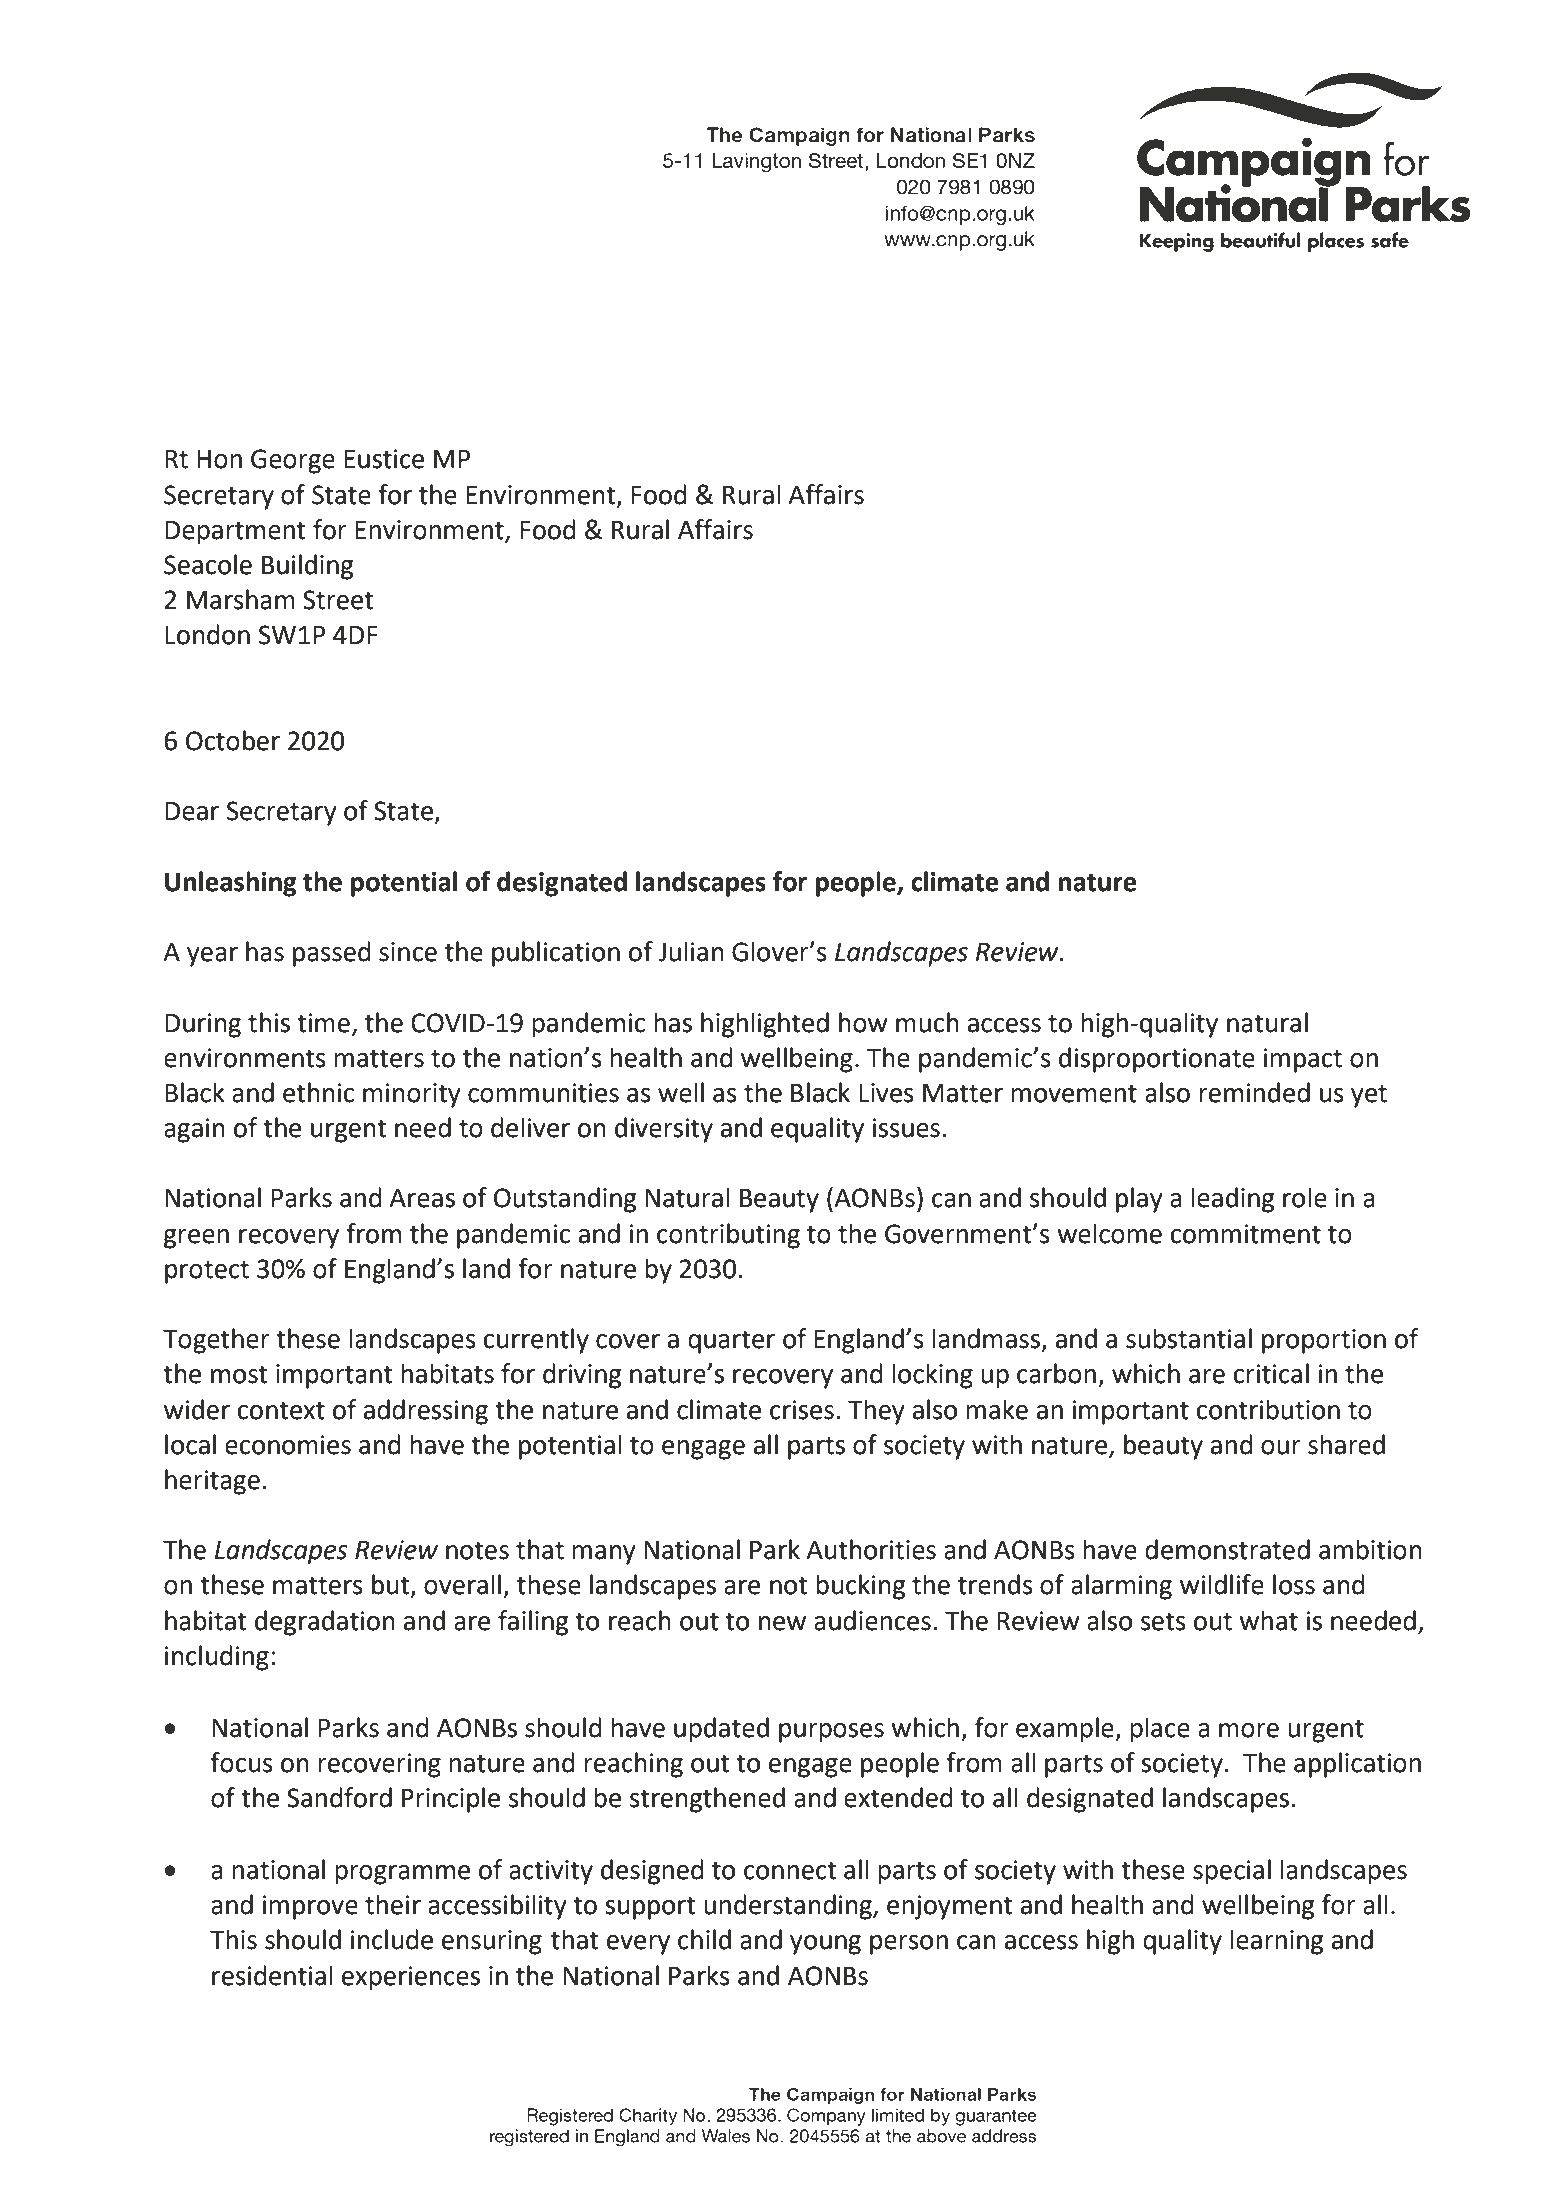 This screenshot has height=2203, width=1558. What do you see at coordinates (231, 884) in the screenshot?
I see `Unleashing` at bounding box center [231, 884].
